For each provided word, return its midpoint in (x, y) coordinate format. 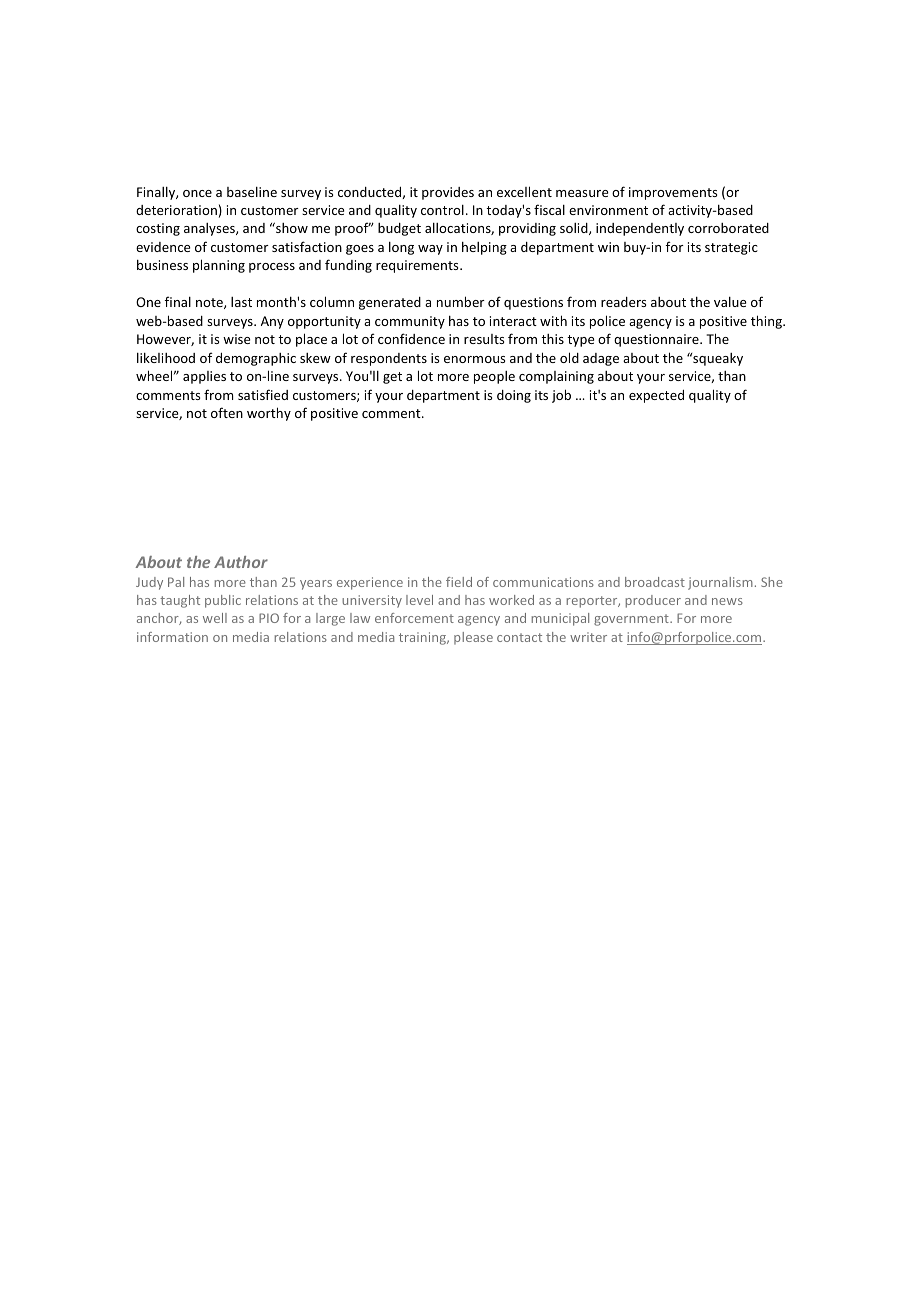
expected (656, 396)
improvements (673, 193)
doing (514, 396)
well (215, 618)
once (197, 193)
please (473, 638)
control (442, 209)
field (459, 582)
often (227, 412)
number (461, 301)
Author (241, 562)
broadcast (655, 582)
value (730, 301)
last (241, 302)
